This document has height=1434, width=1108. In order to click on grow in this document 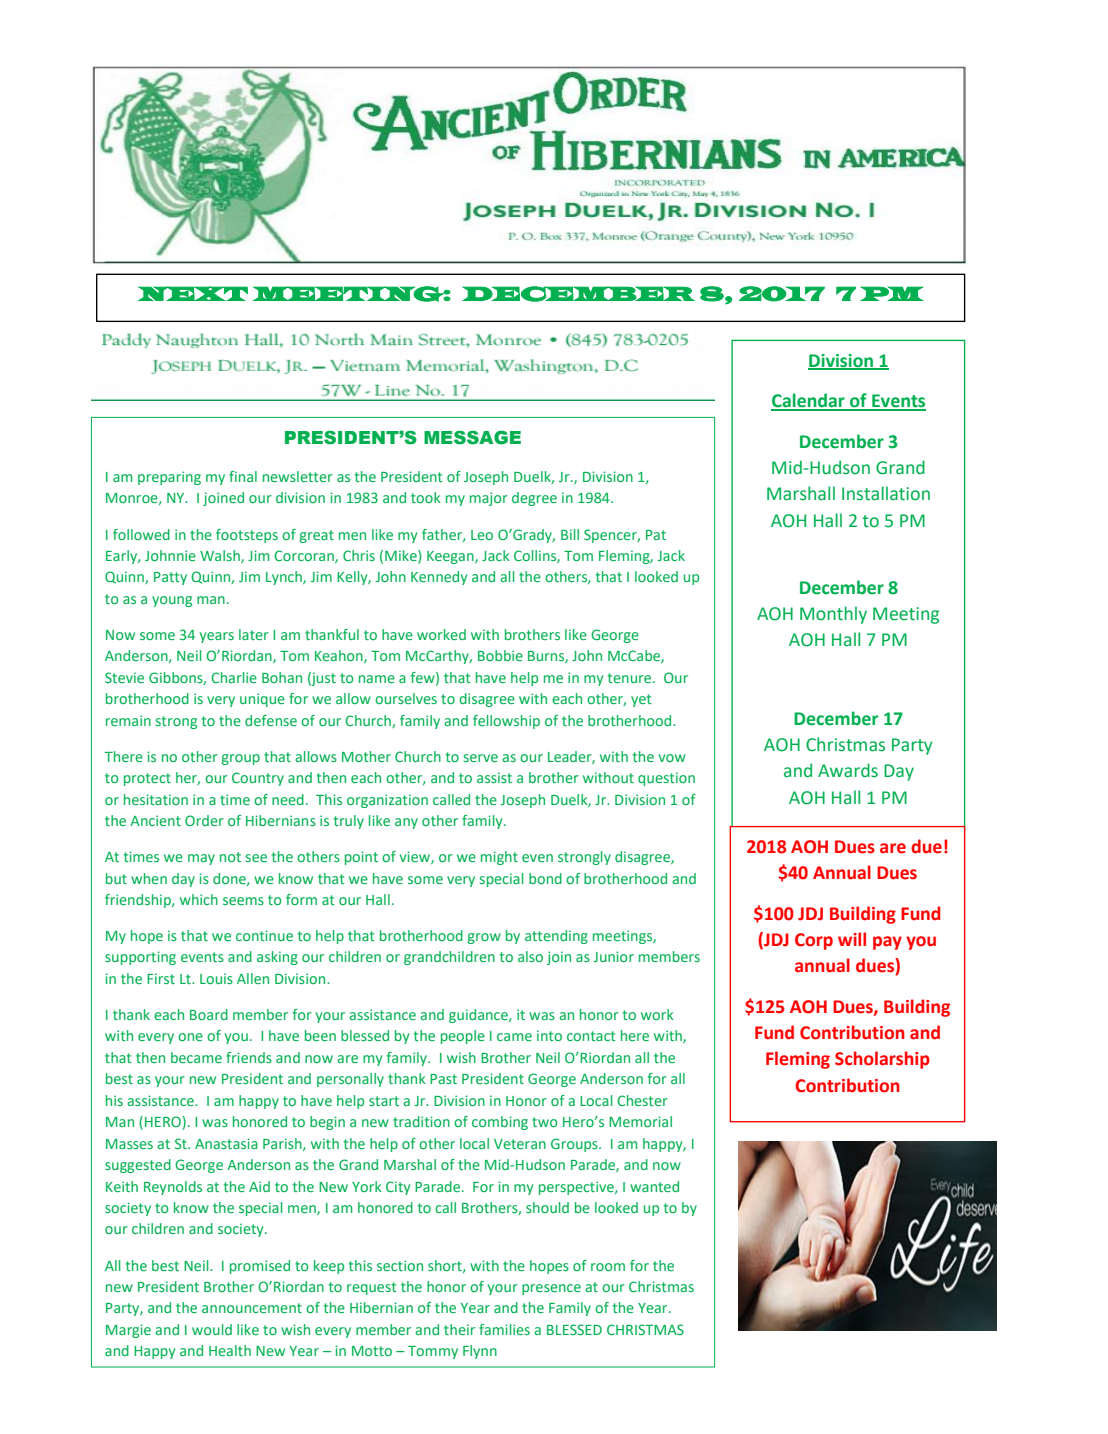, I will do `click(484, 938)`.
